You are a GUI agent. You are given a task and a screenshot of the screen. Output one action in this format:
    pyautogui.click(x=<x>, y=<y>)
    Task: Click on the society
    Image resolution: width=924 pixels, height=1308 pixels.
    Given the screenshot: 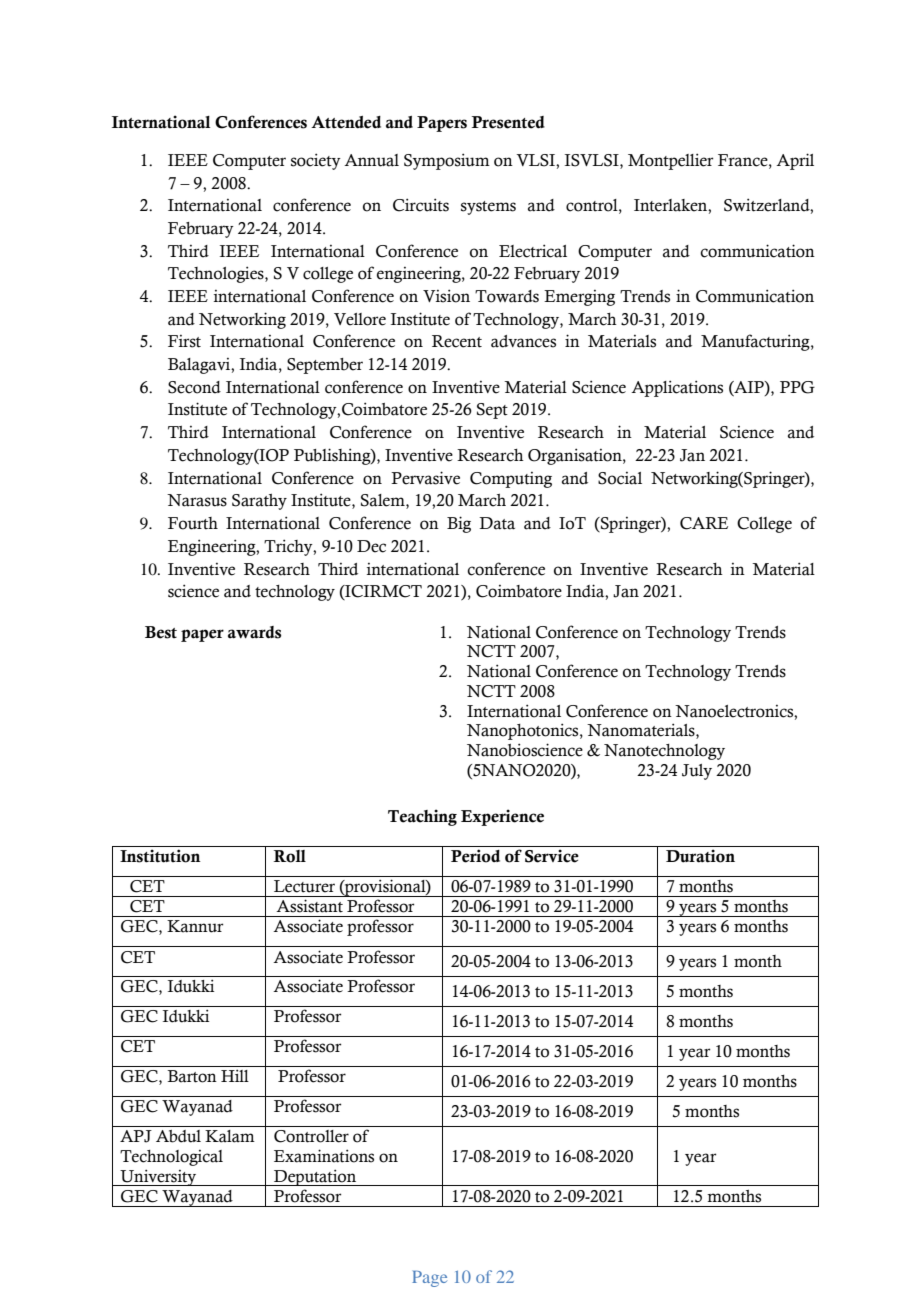 What is the action you would take?
    pyautogui.click(x=316, y=161)
